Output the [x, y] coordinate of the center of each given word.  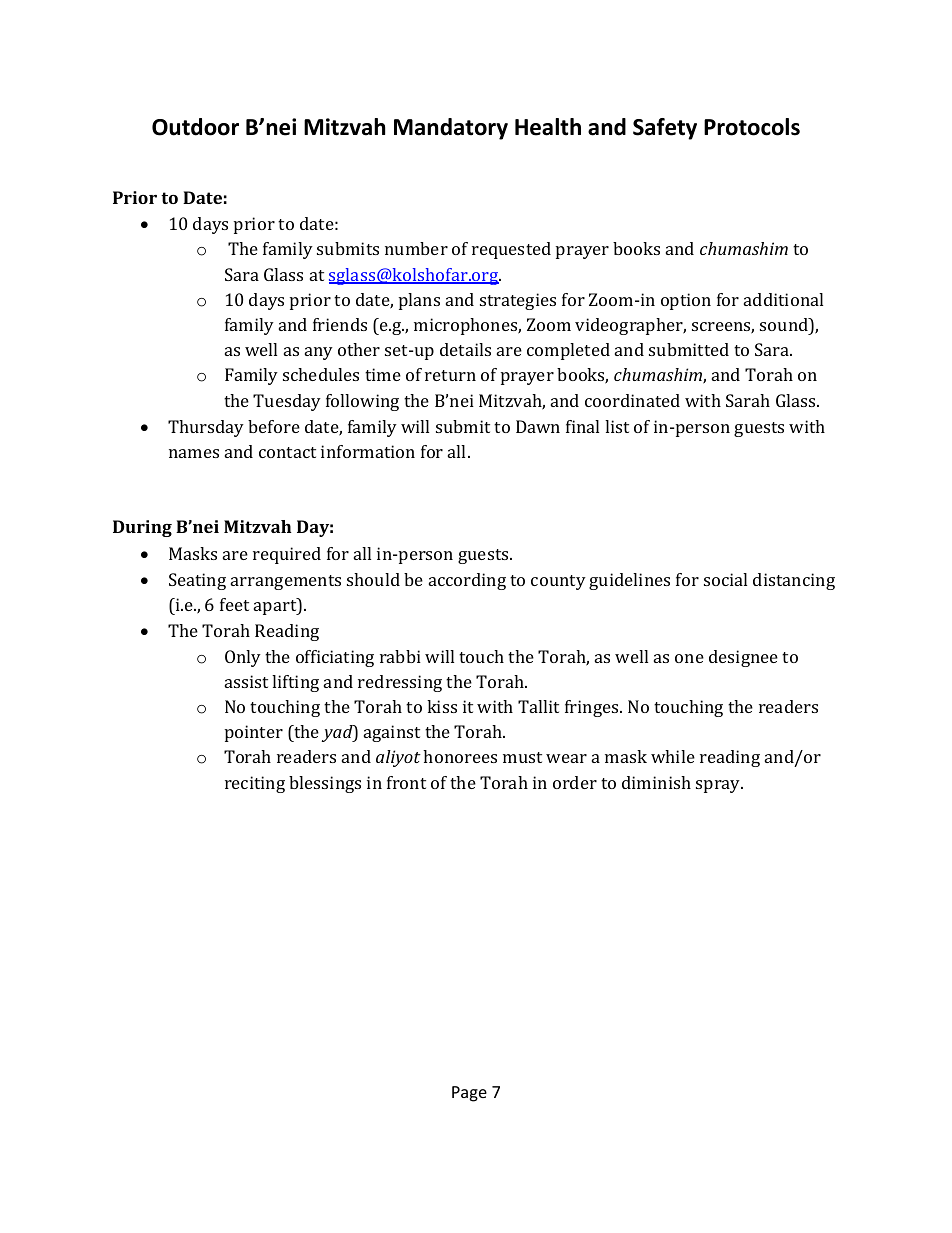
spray [719, 786]
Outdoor [195, 127]
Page [469, 1094]
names [194, 453]
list [617, 426]
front [406, 782]
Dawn [538, 426]
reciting [255, 784]
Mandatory [451, 129]
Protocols [752, 127]
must [522, 757]
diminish [656, 782]
